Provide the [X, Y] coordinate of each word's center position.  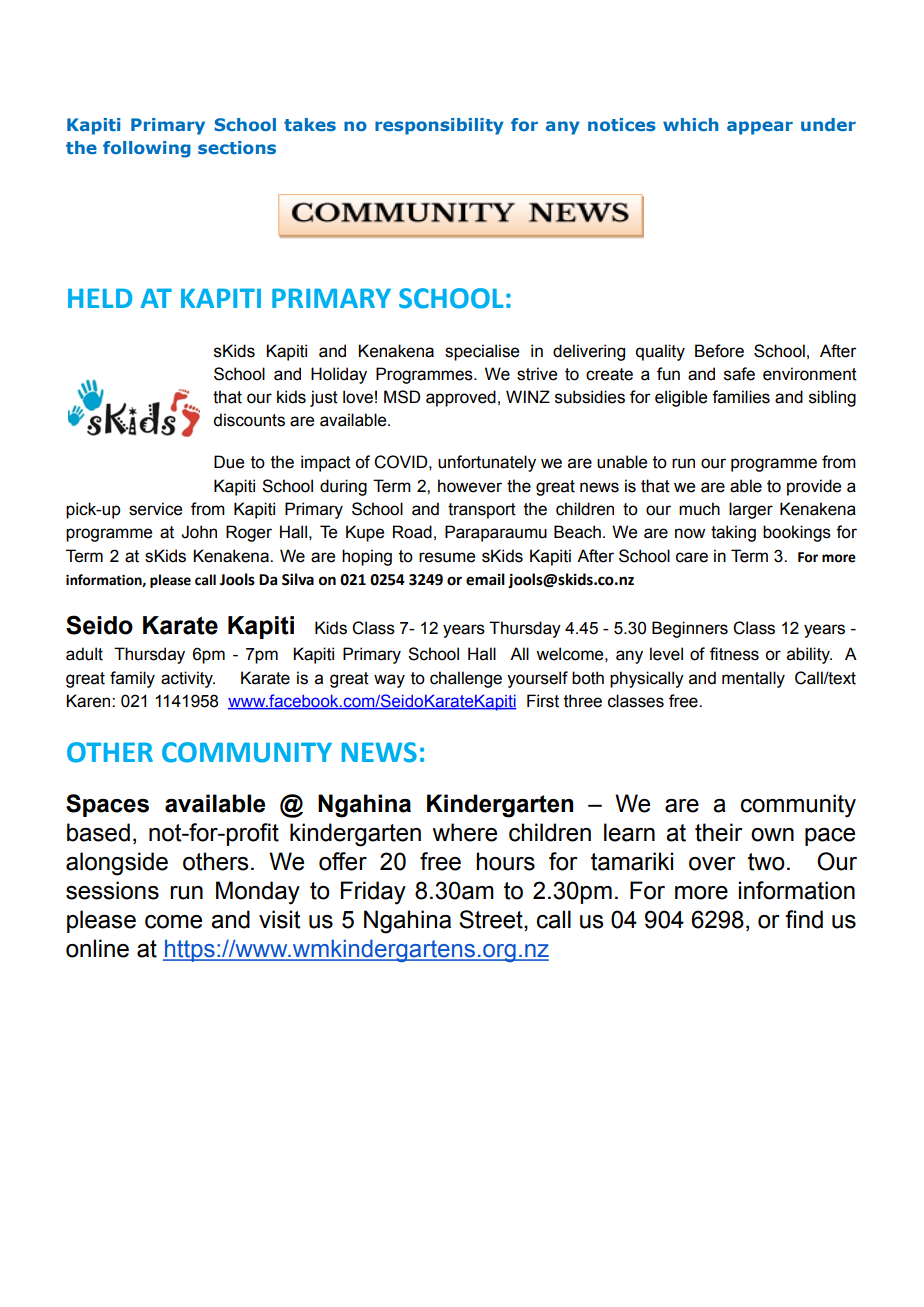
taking [733, 533]
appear [760, 128]
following [147, 149]
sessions [112, 890]
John [199, 532]
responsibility [439, 126]
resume [447, 557]
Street [492, 919]
